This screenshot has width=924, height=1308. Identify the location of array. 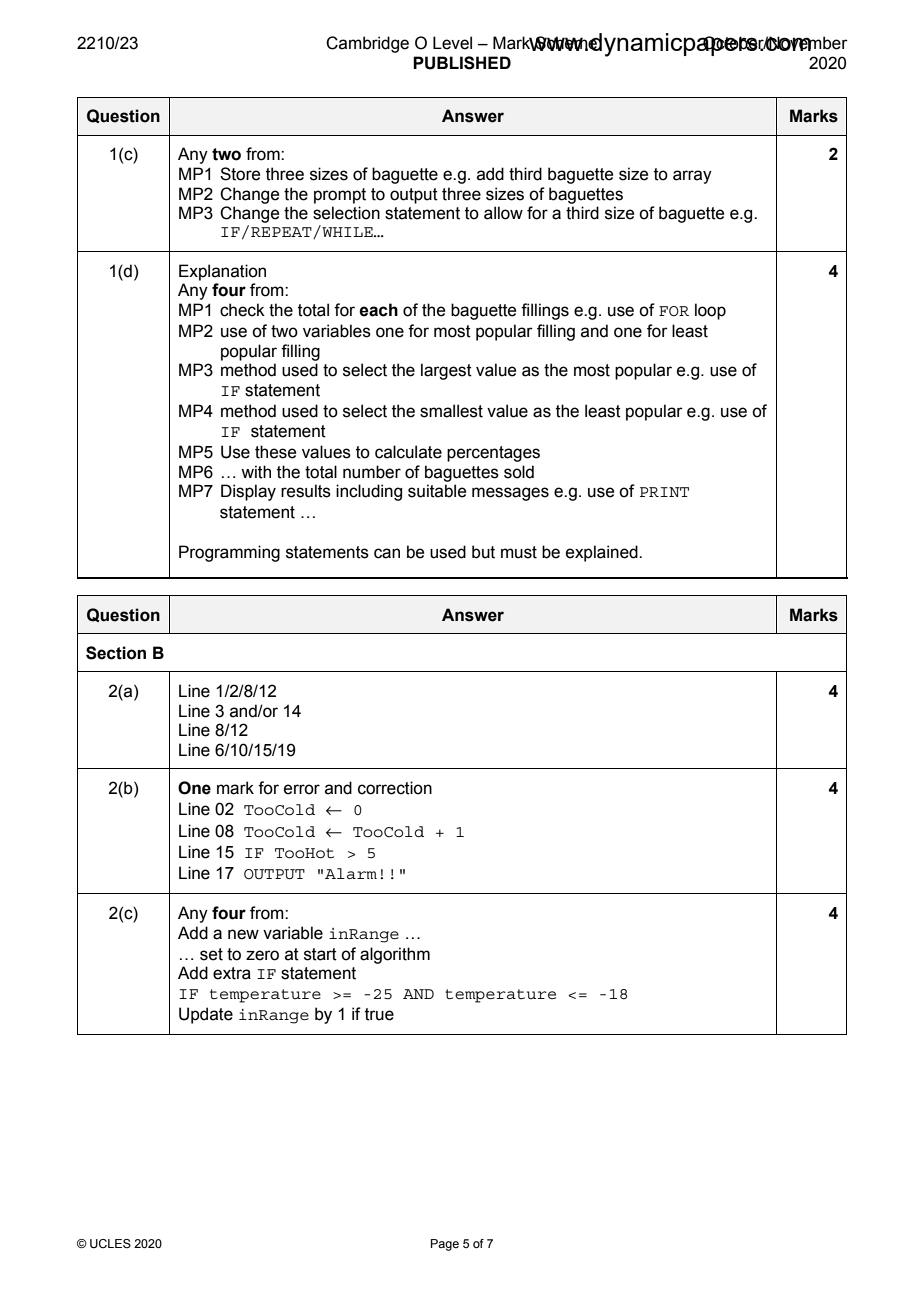
(692, 177).
